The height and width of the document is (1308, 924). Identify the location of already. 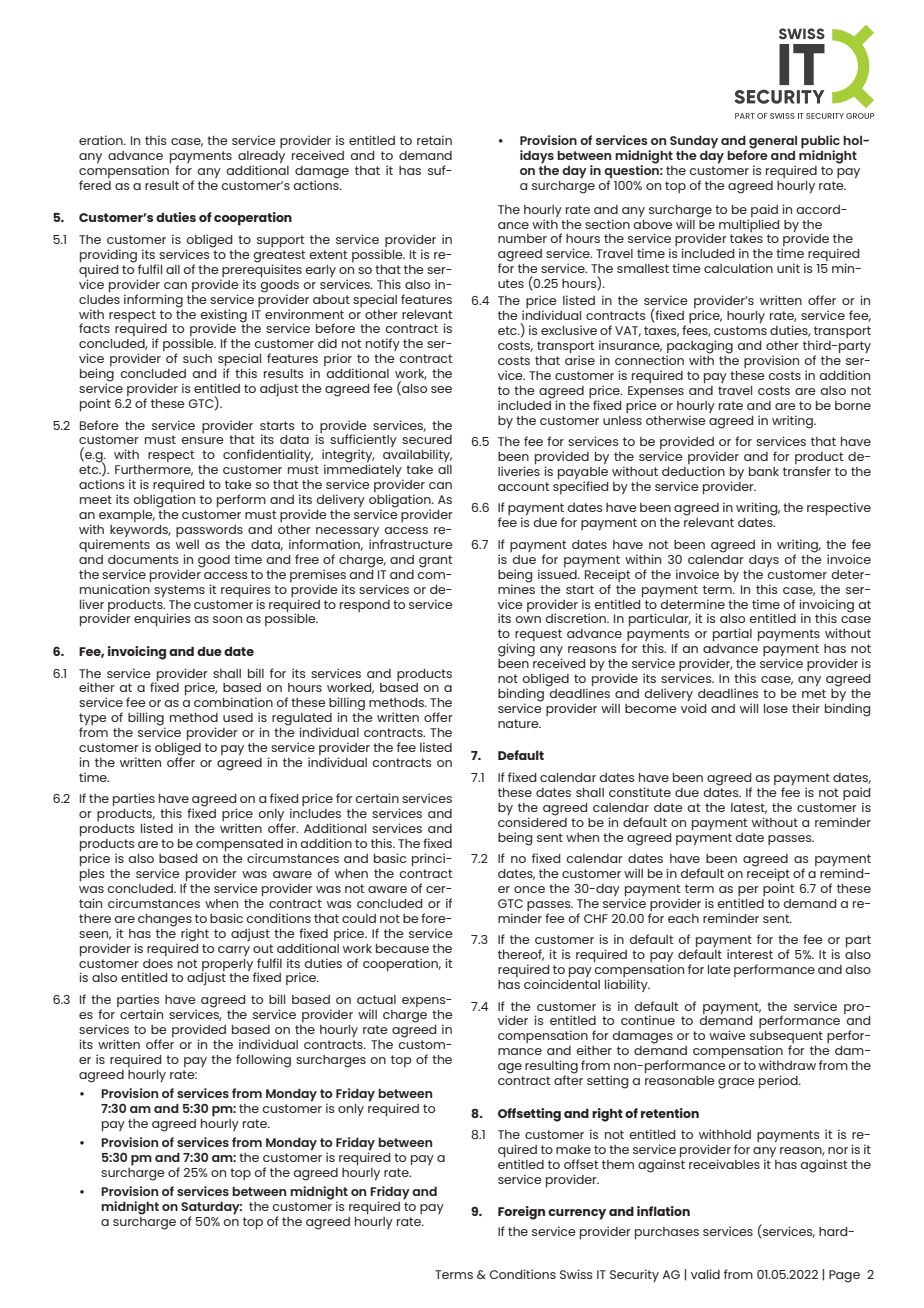
(261, 158).
